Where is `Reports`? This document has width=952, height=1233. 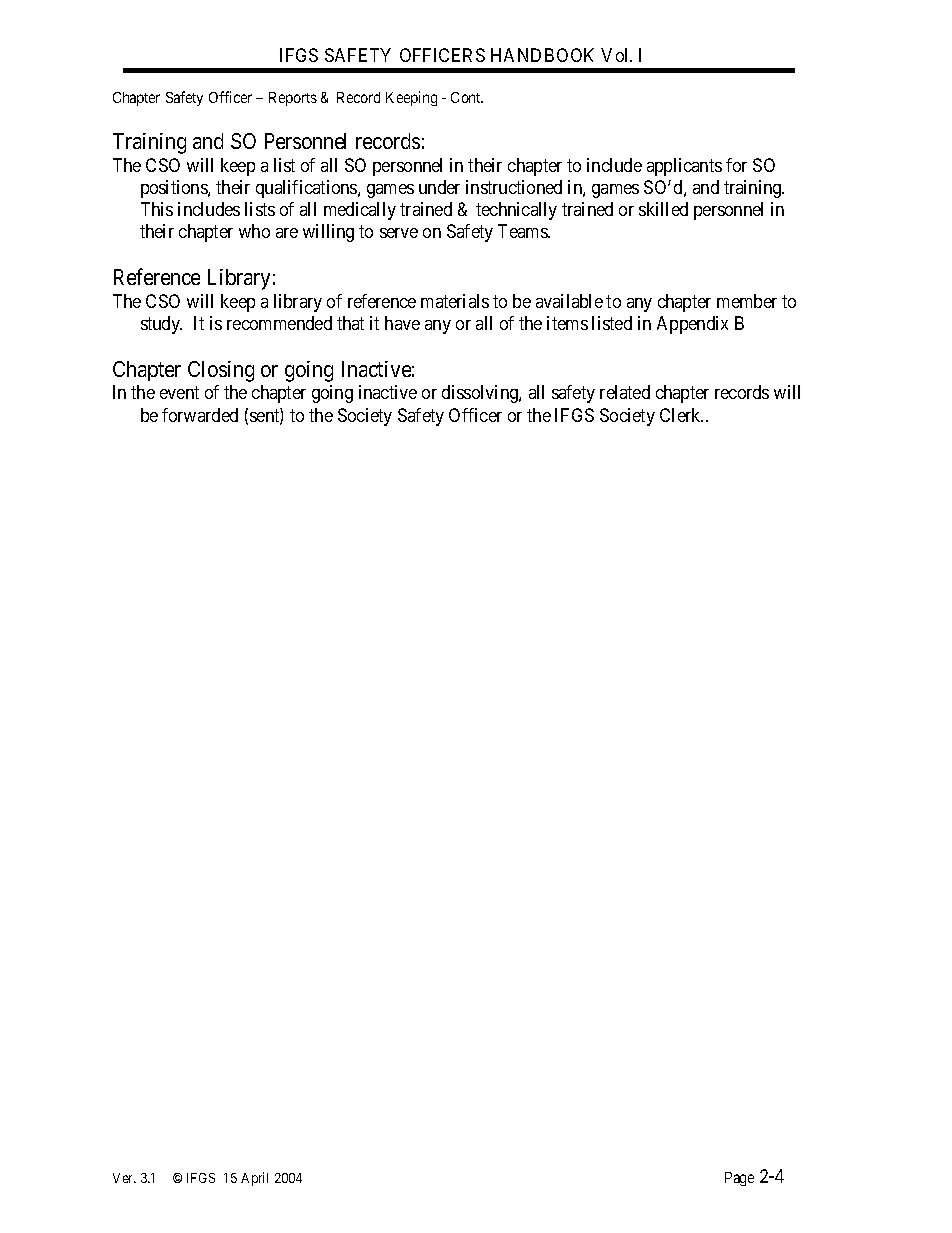
Reports is located at coordinates (293, 99).
